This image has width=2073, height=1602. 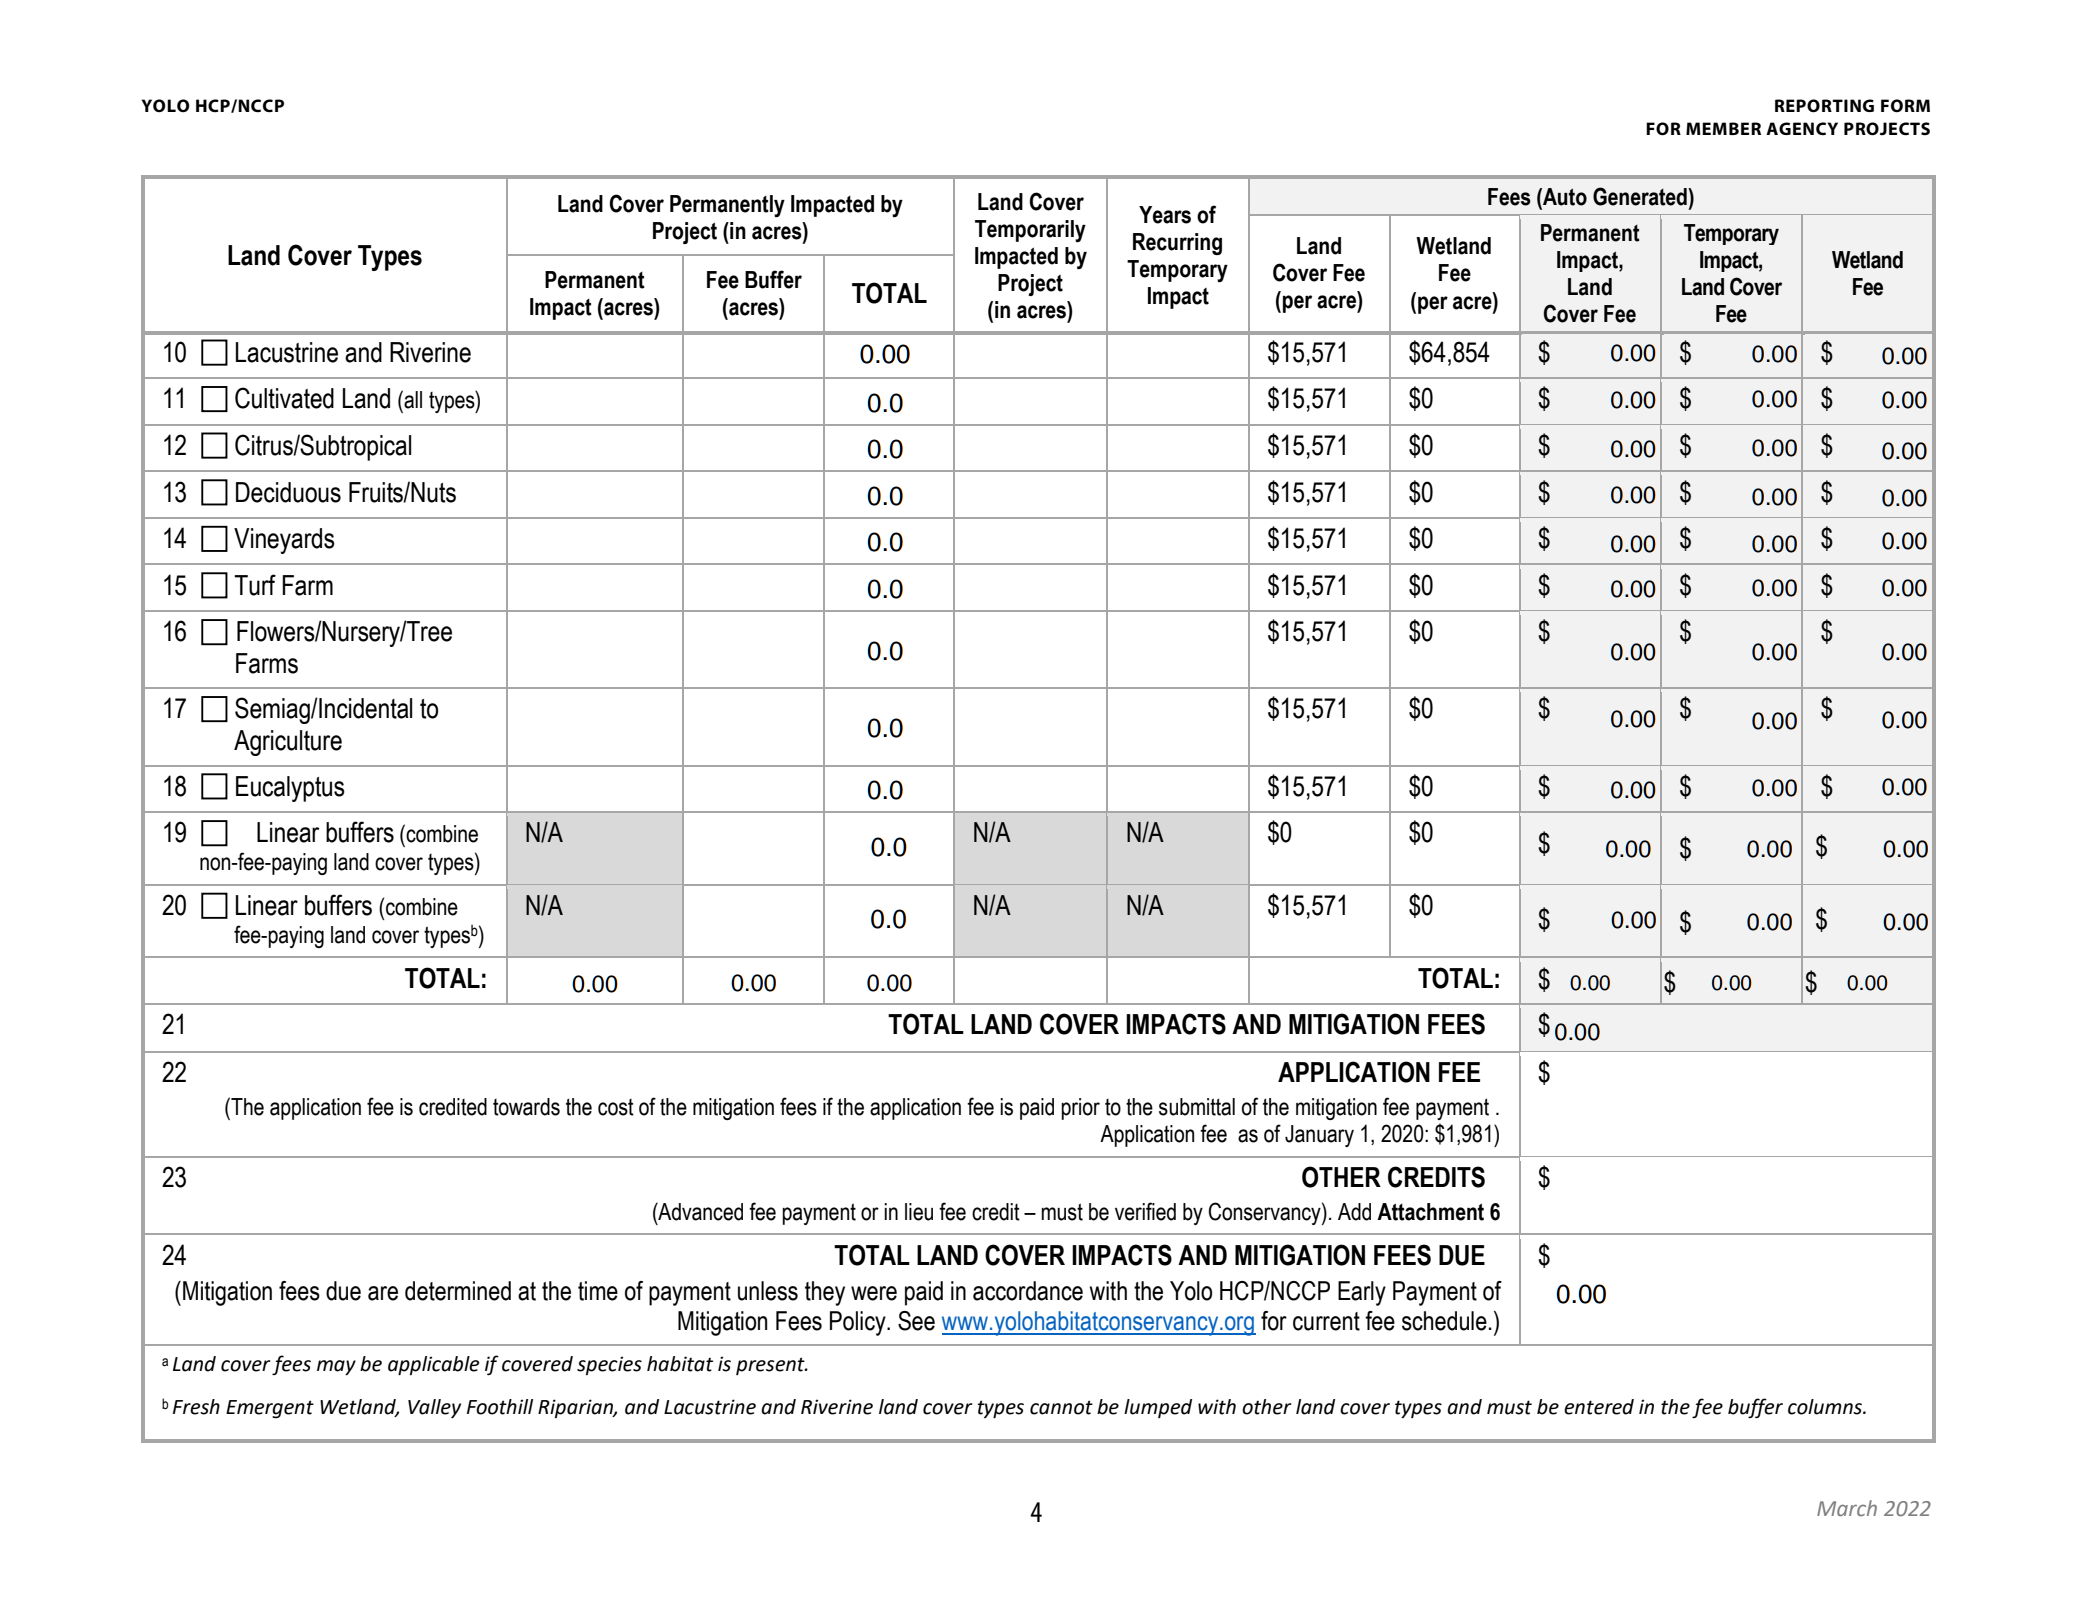 What do you see at coordinates (284, 398) in the image?
I see `Cultivated` at bounding box center [284, 398].
